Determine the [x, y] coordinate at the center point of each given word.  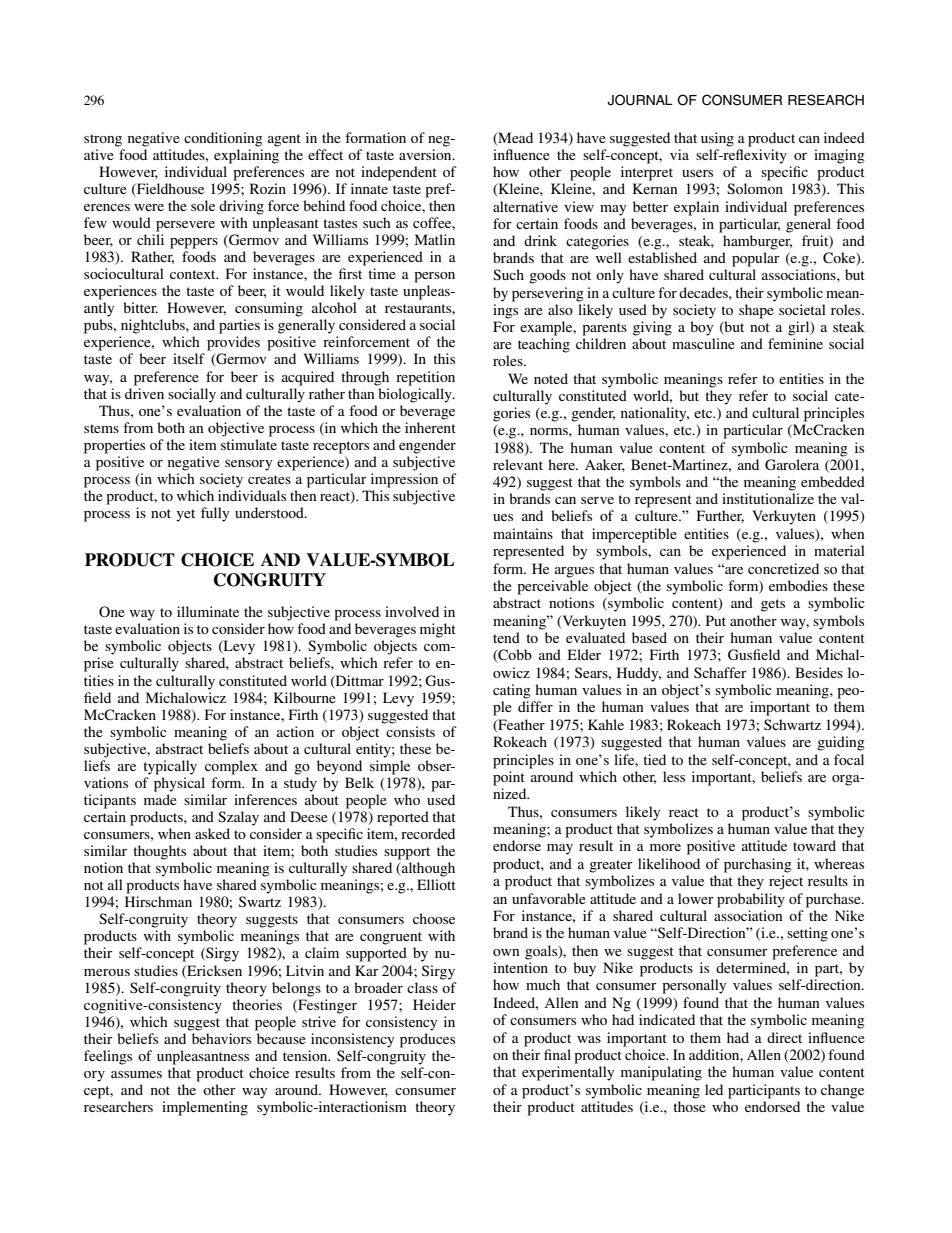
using [717, 139]
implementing [205, 1108]
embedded [833, 481]
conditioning [223, 139]
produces [427, 1040]
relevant [518, 464]
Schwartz [792, 724]
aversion [426, 154]
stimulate [249, 444]
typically [170, 767]
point [509, 778]
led [714, 1089]
